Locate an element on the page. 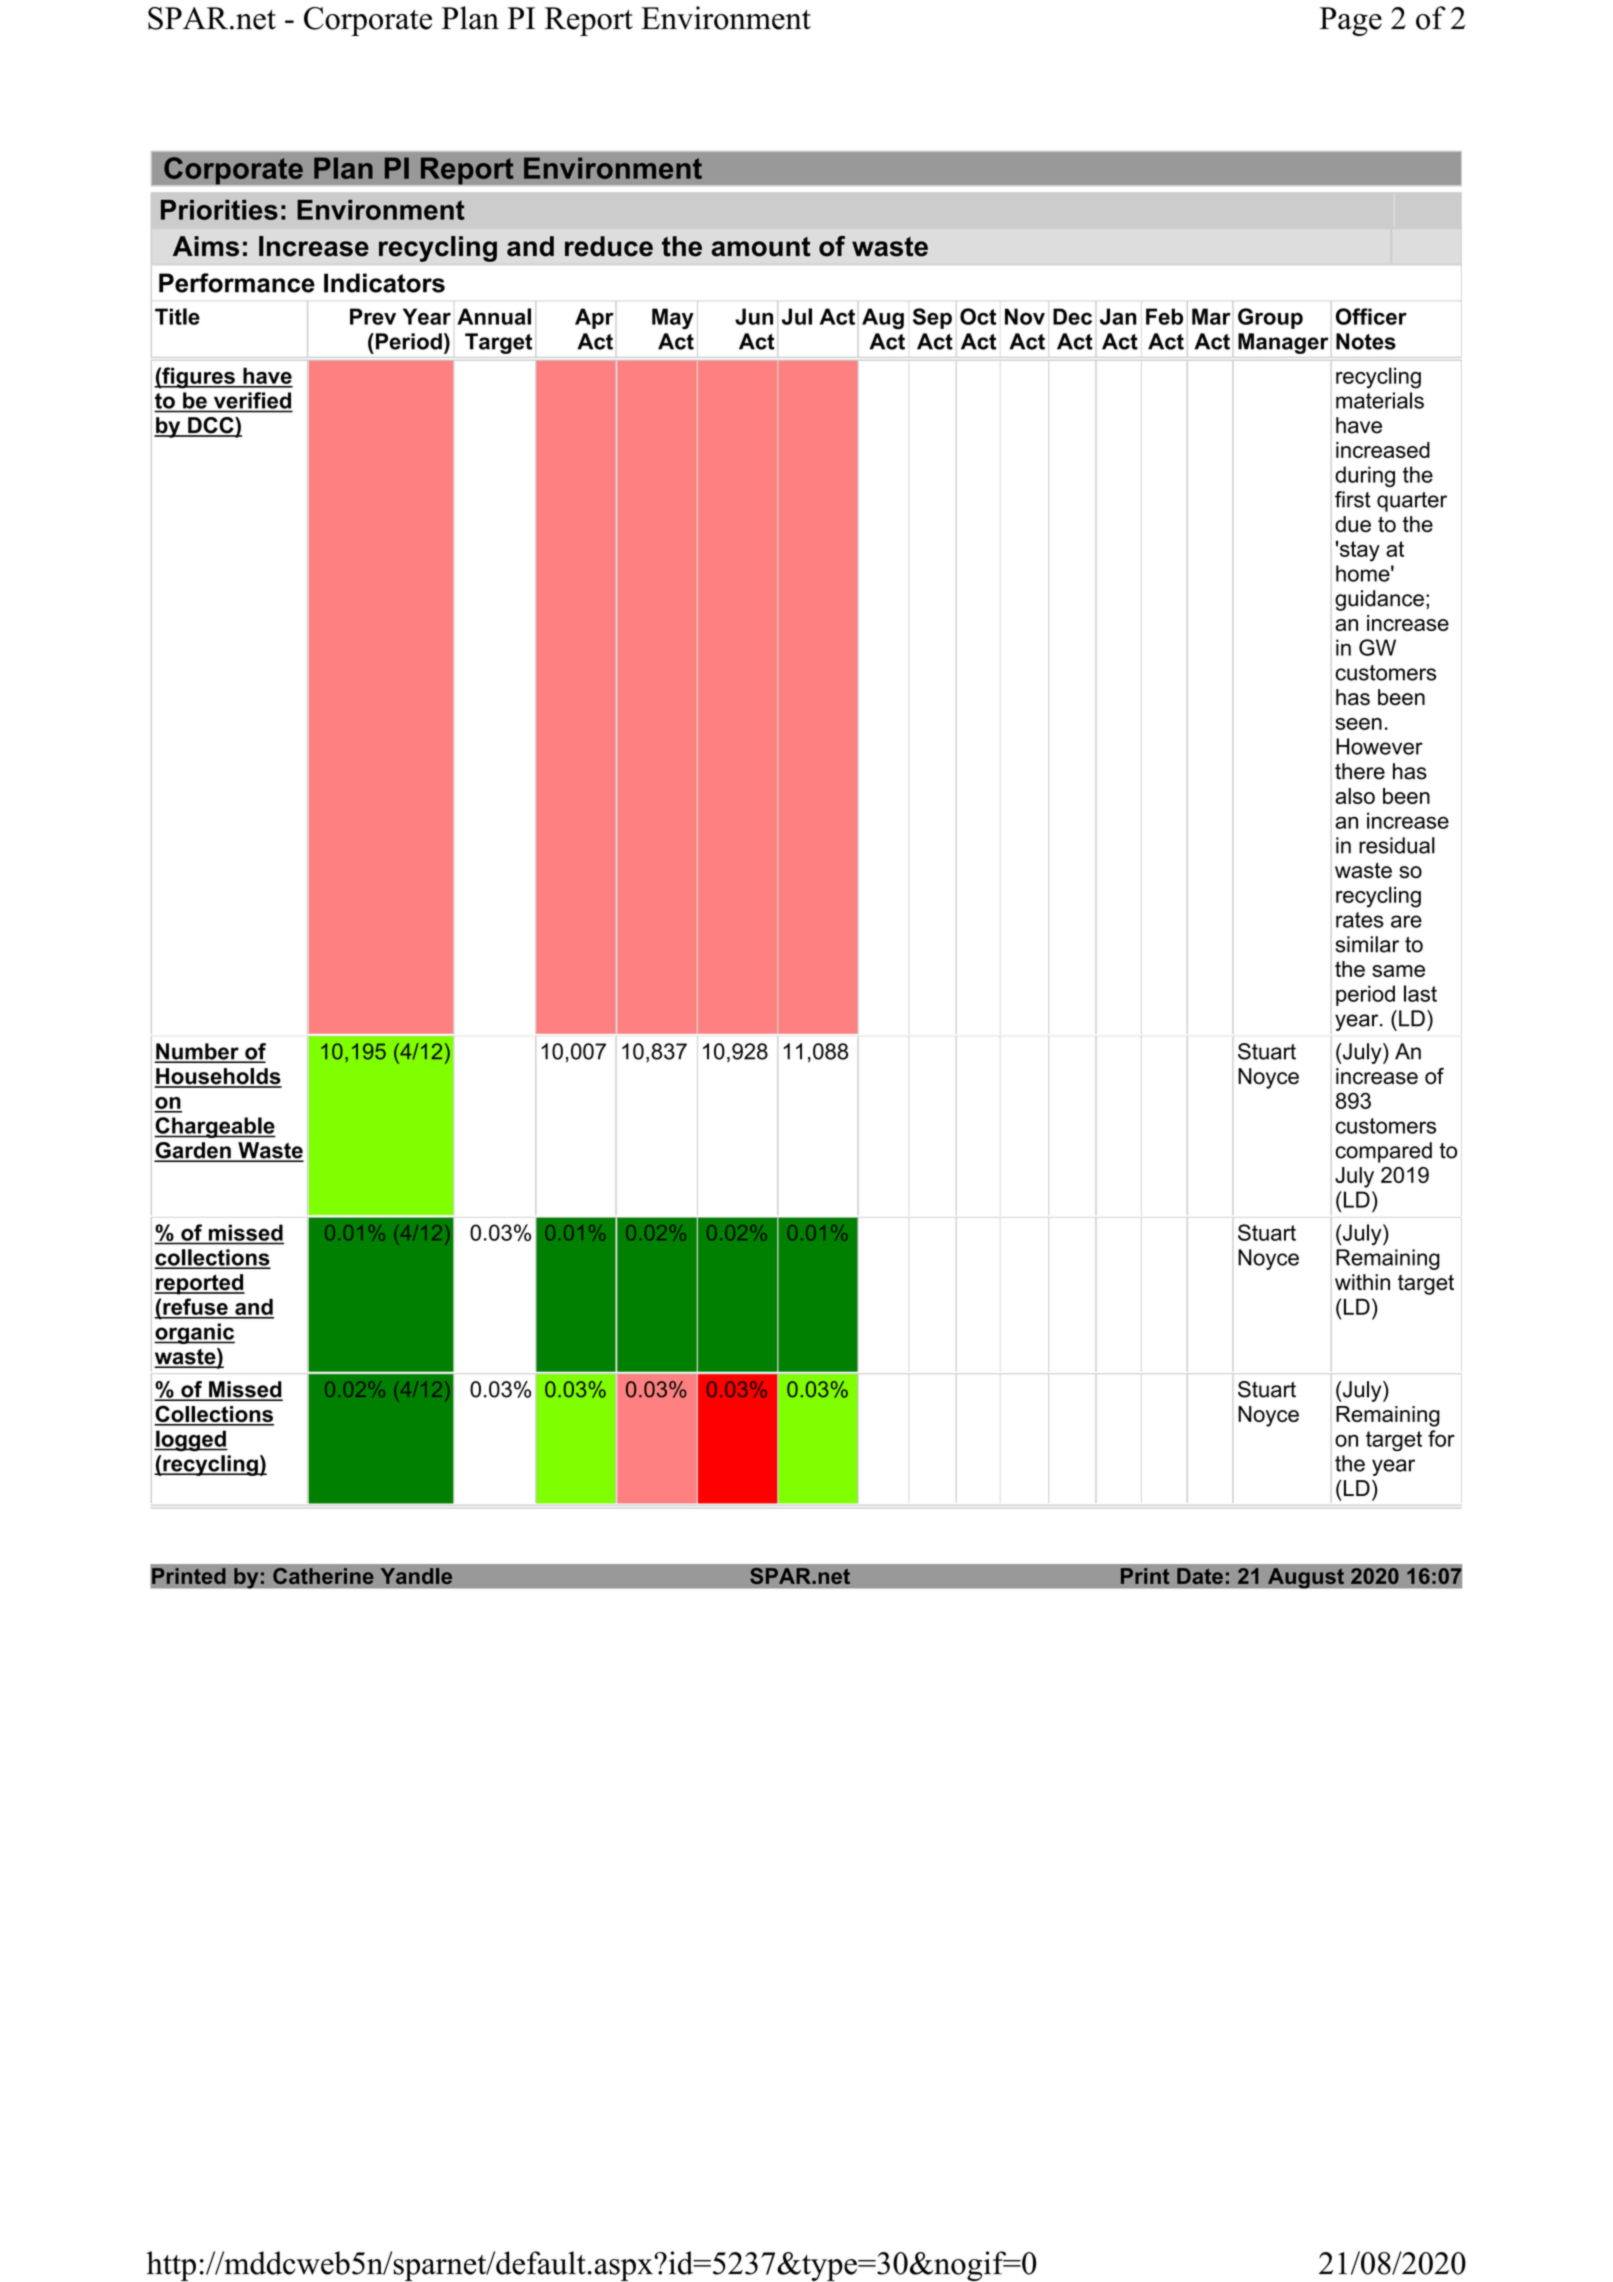 The image size is (1613, 2282). rates is located at coordinates (1360, 920).
